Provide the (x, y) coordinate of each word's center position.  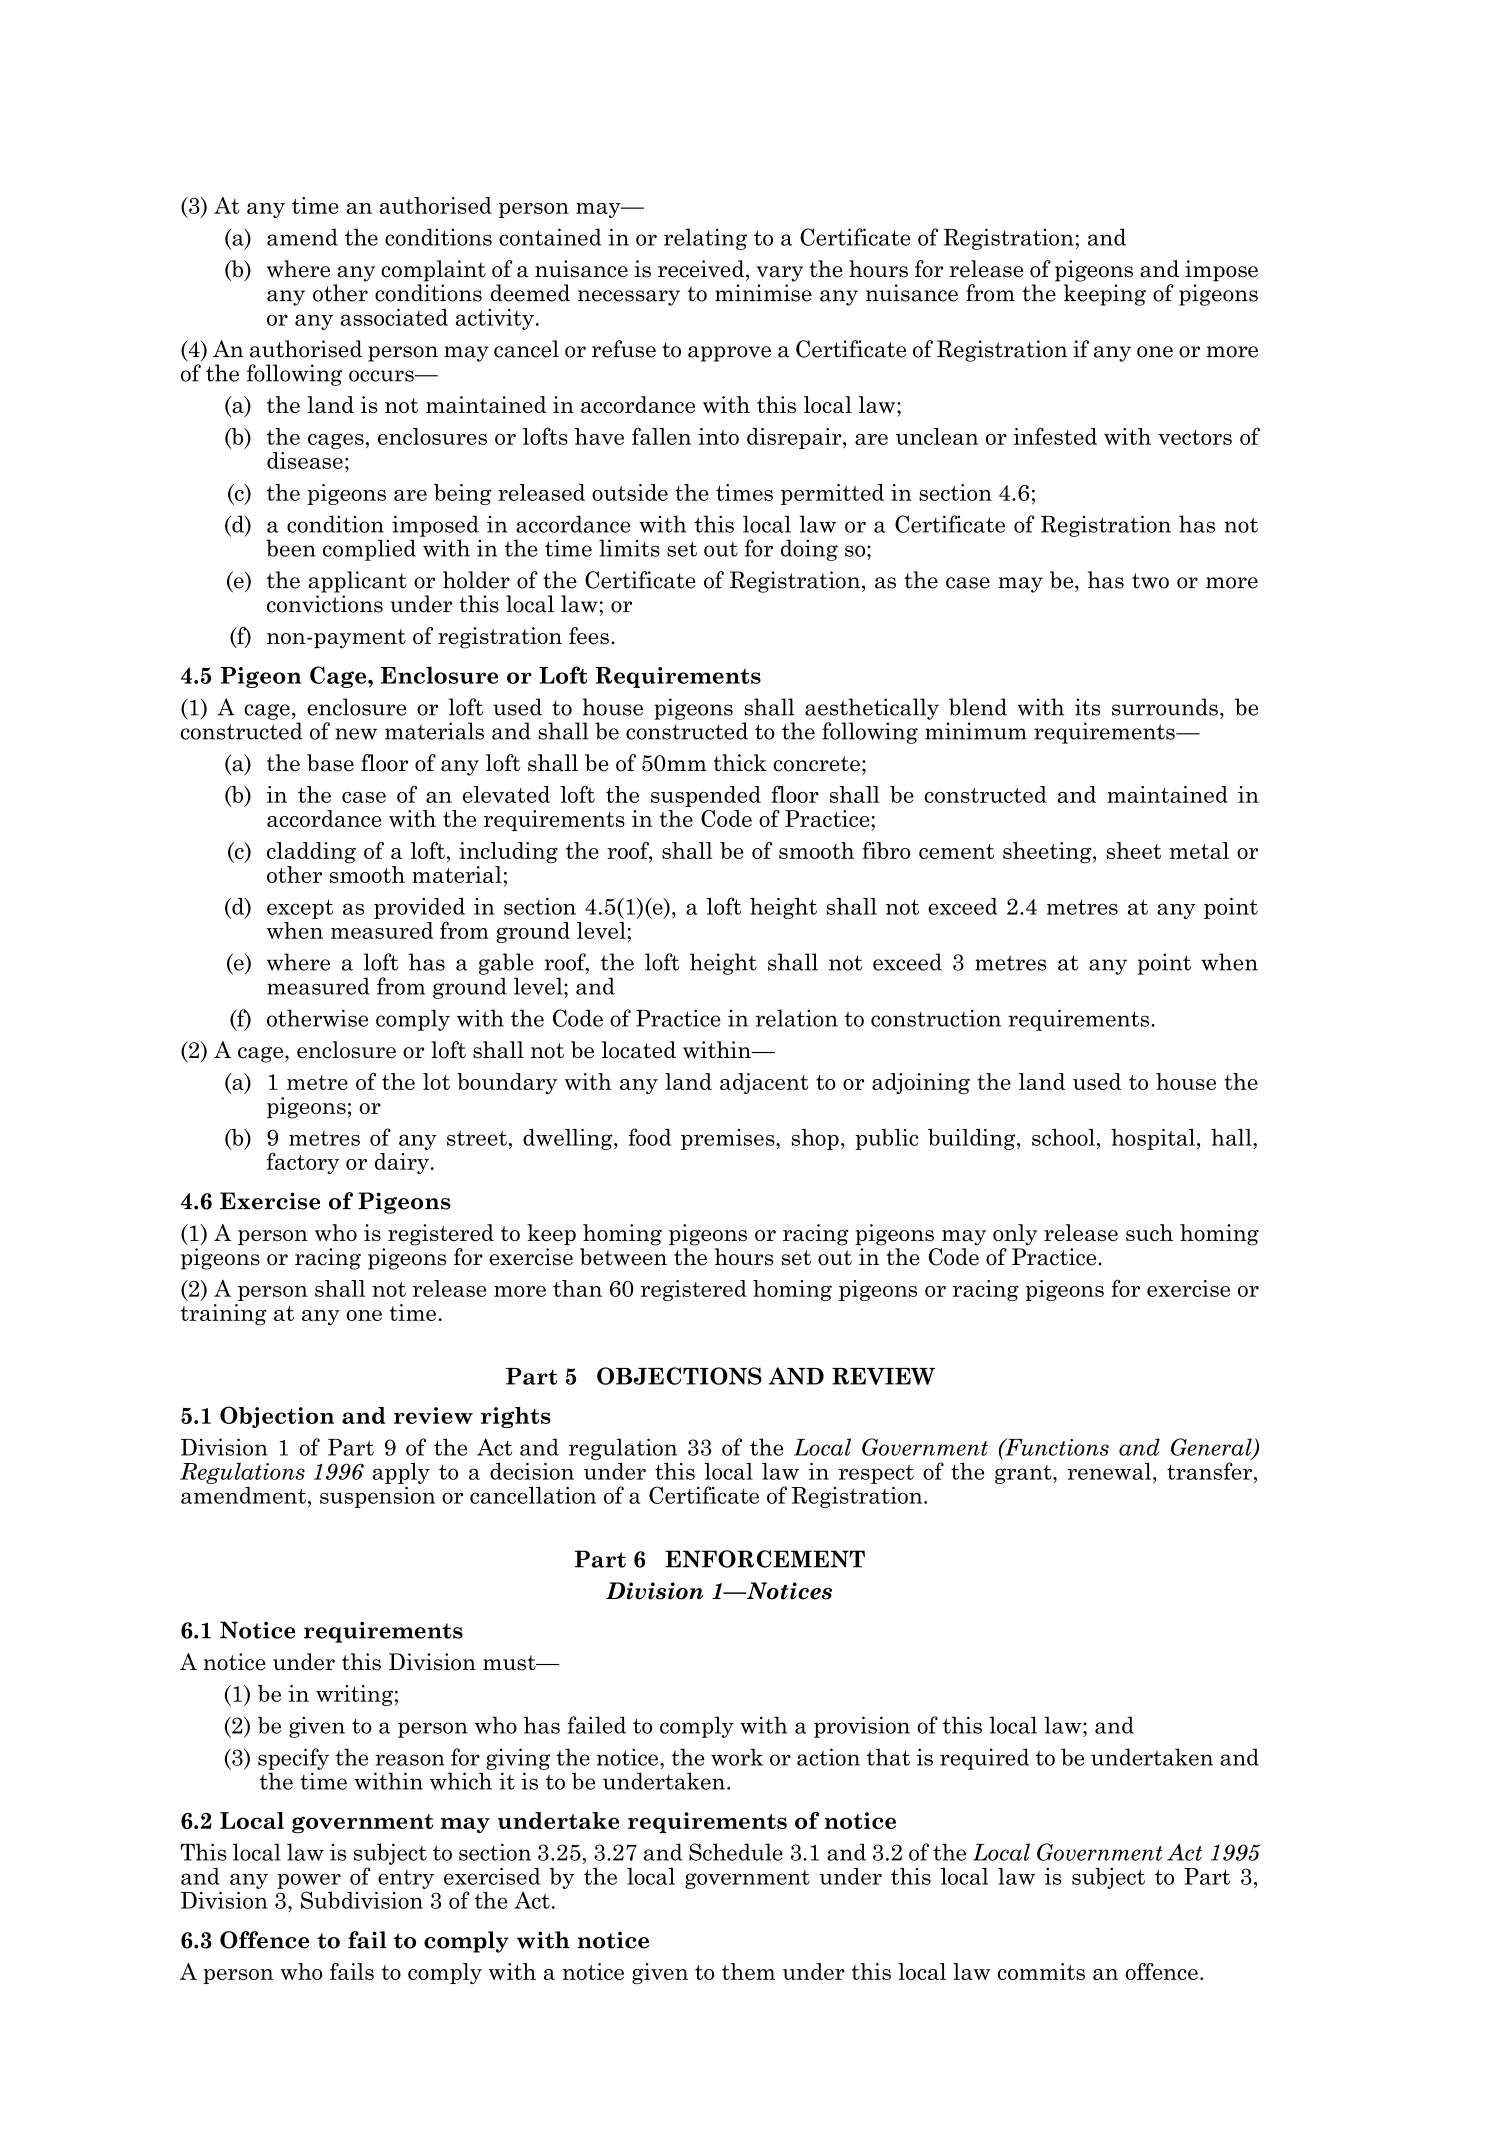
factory (303, 1163)
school (1063, 1137)
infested (1055, 436)
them (748, 1971)
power (309, 1881)
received (702, 269)
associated (394, 317)
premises (729, 1139)
